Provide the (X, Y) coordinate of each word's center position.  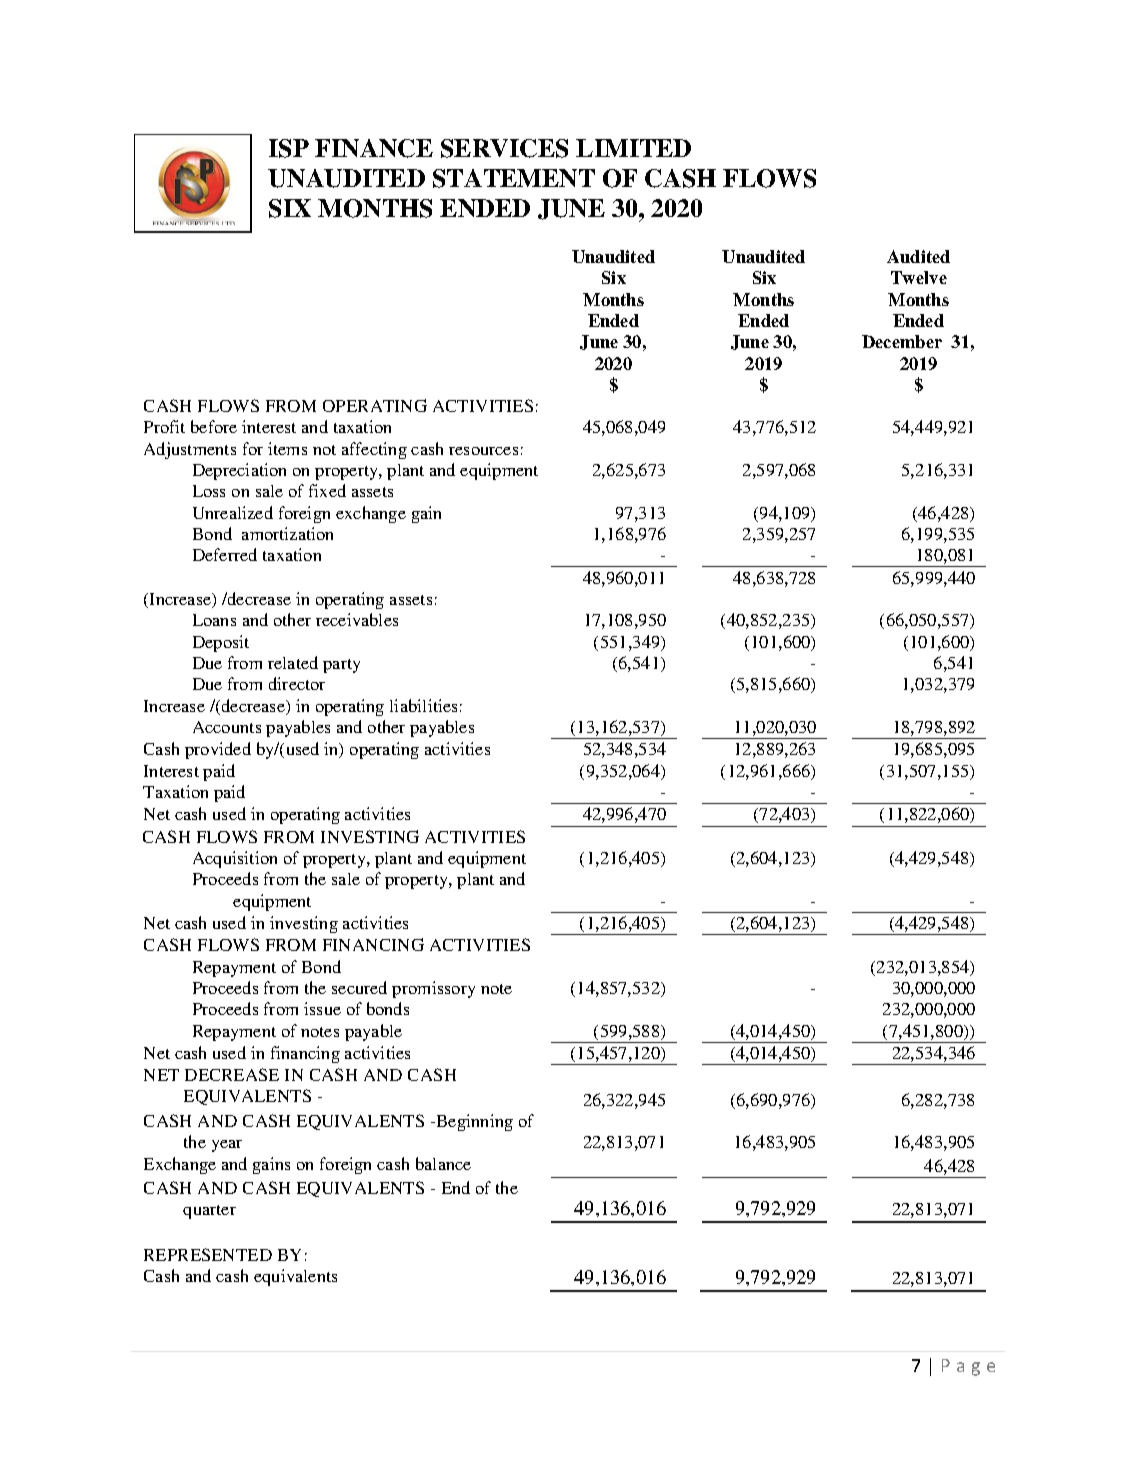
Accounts (227, 727)
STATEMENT (514, 178)
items (287, 448)
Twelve (919, 277)
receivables (357, 619)
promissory (433, 989)
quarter (209, 1212)
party (341, 666)
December (902, 341)
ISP (289, 148)
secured (359, 987)
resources (483, 451)
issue (322, 1008)
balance (443, 1163)
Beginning (473, 1122)
